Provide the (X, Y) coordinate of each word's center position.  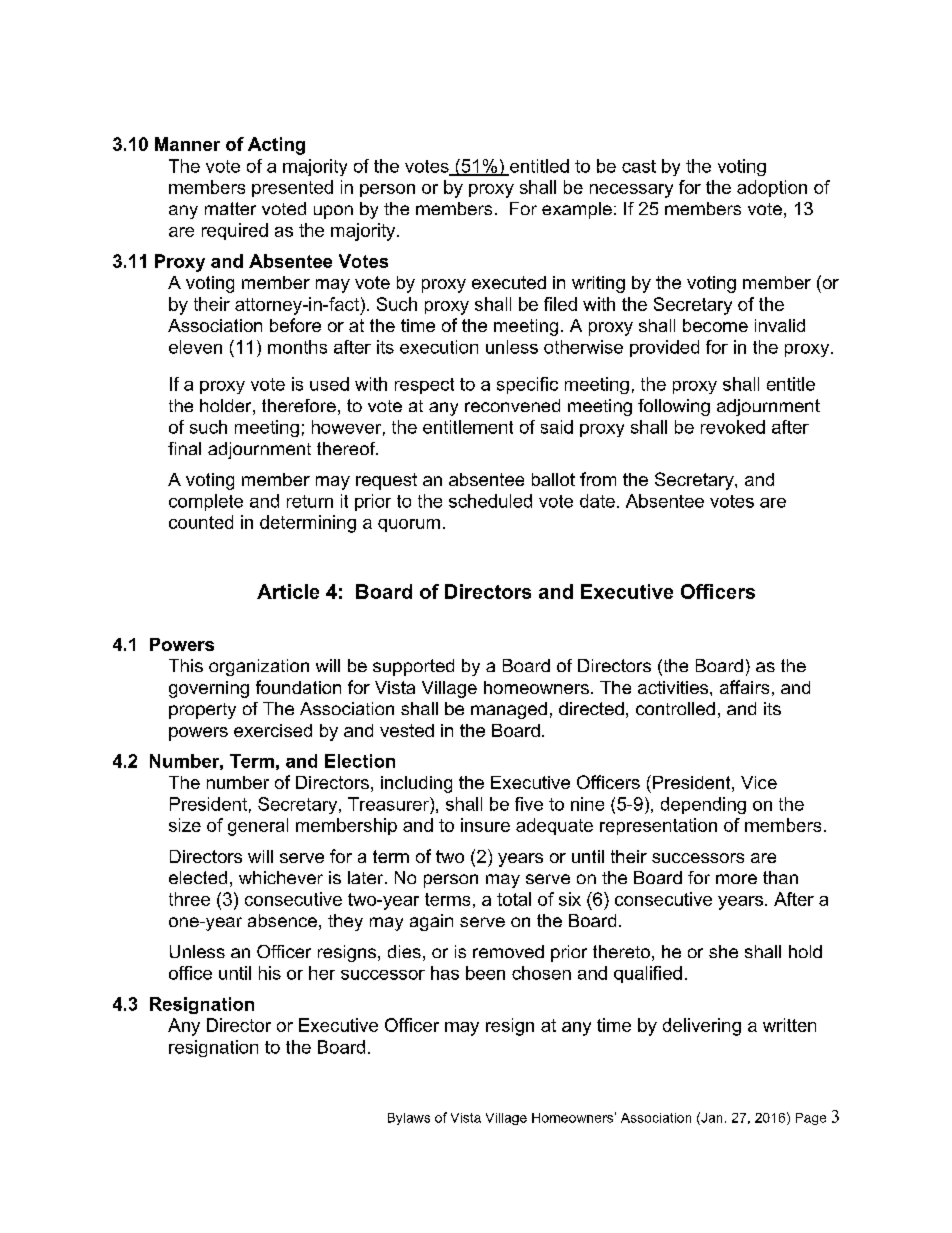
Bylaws (409, 1119)
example (577, 210)
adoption (772, 188)
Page (811, 1119)
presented (292, 188)
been (485, 973)
